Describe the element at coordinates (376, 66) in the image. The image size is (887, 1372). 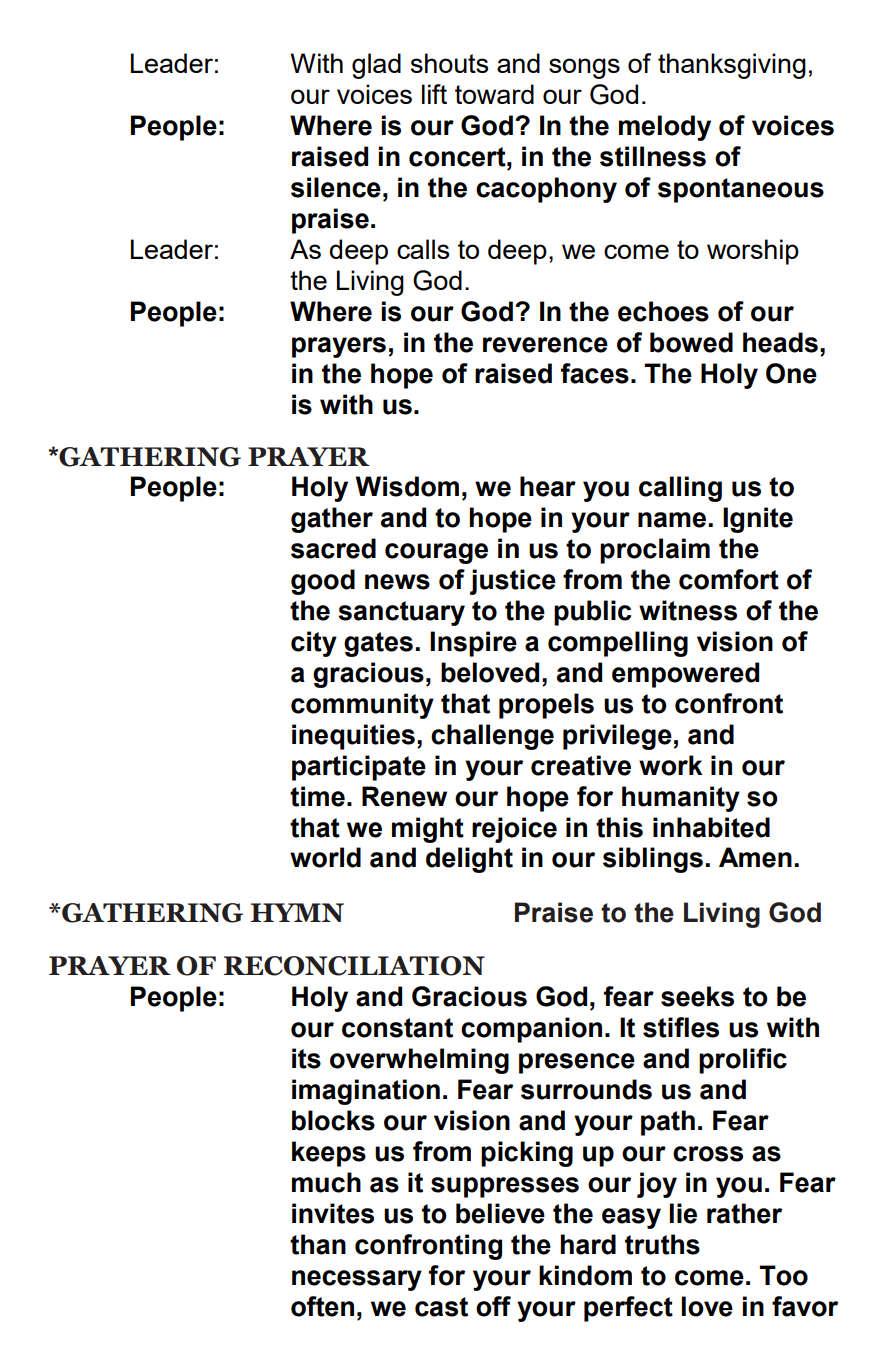
I see `glad` at that location.
